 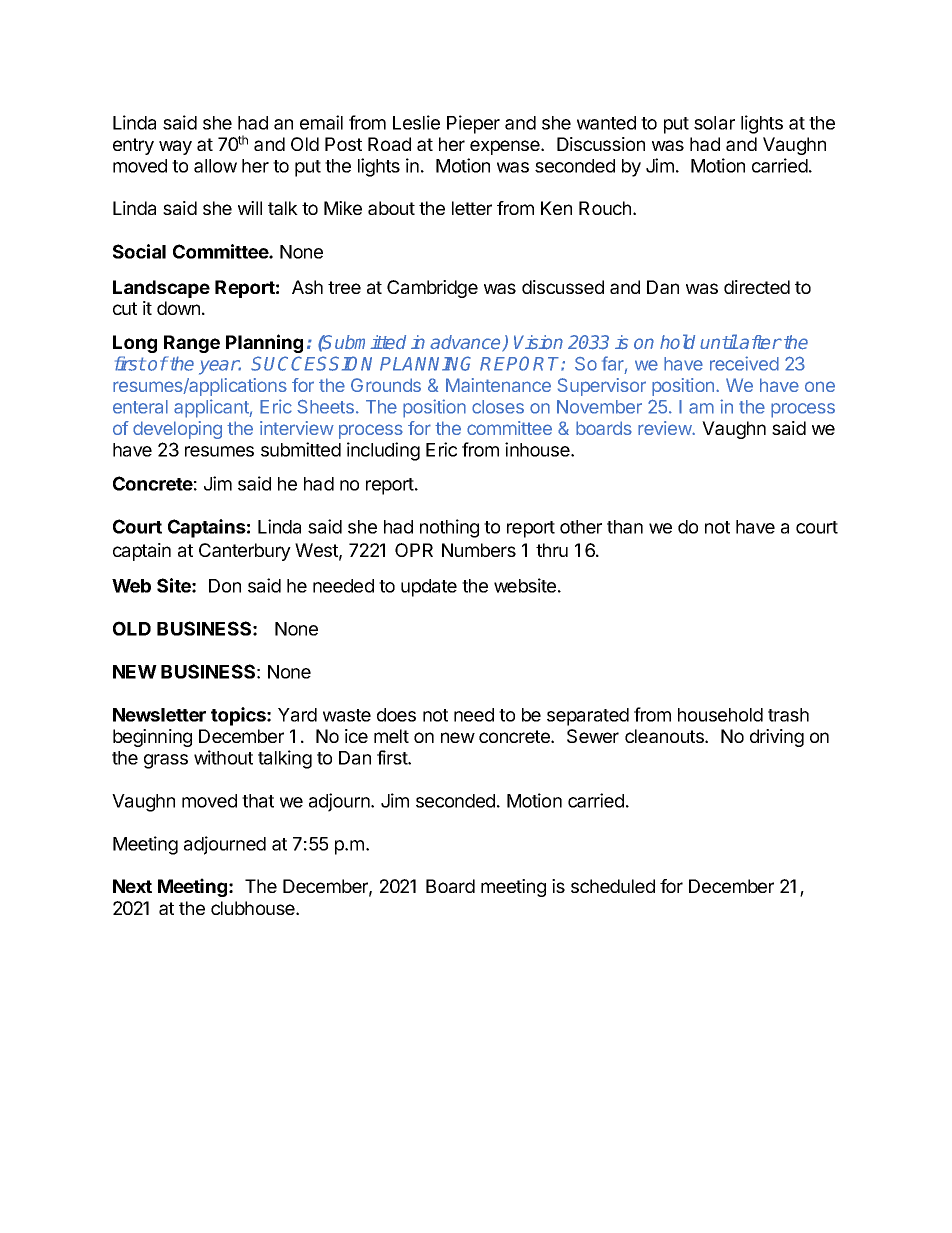 I want to click on scheduled, so click(x=613, y=886).
